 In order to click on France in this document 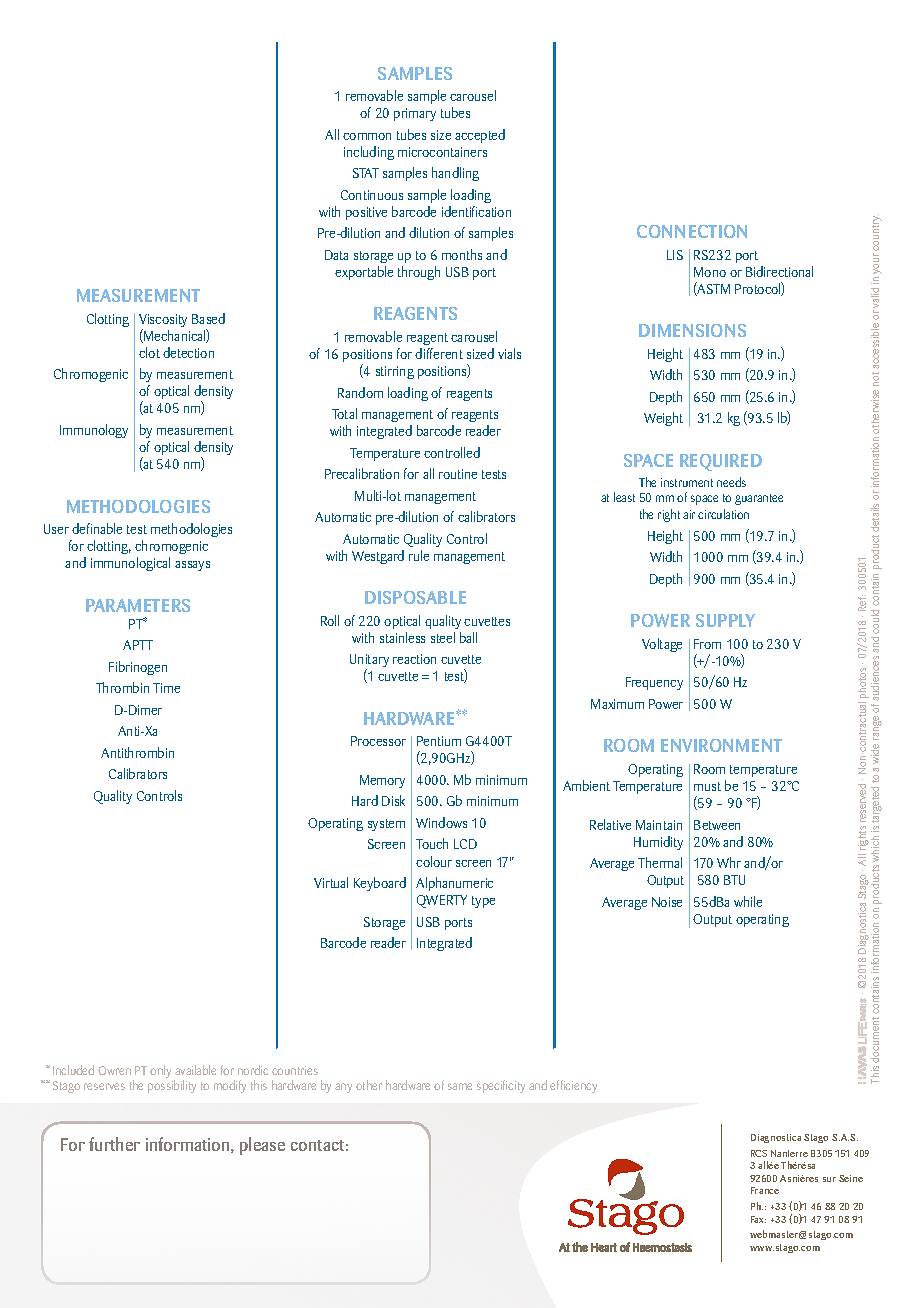, I will do `click(765, 1190)`.
